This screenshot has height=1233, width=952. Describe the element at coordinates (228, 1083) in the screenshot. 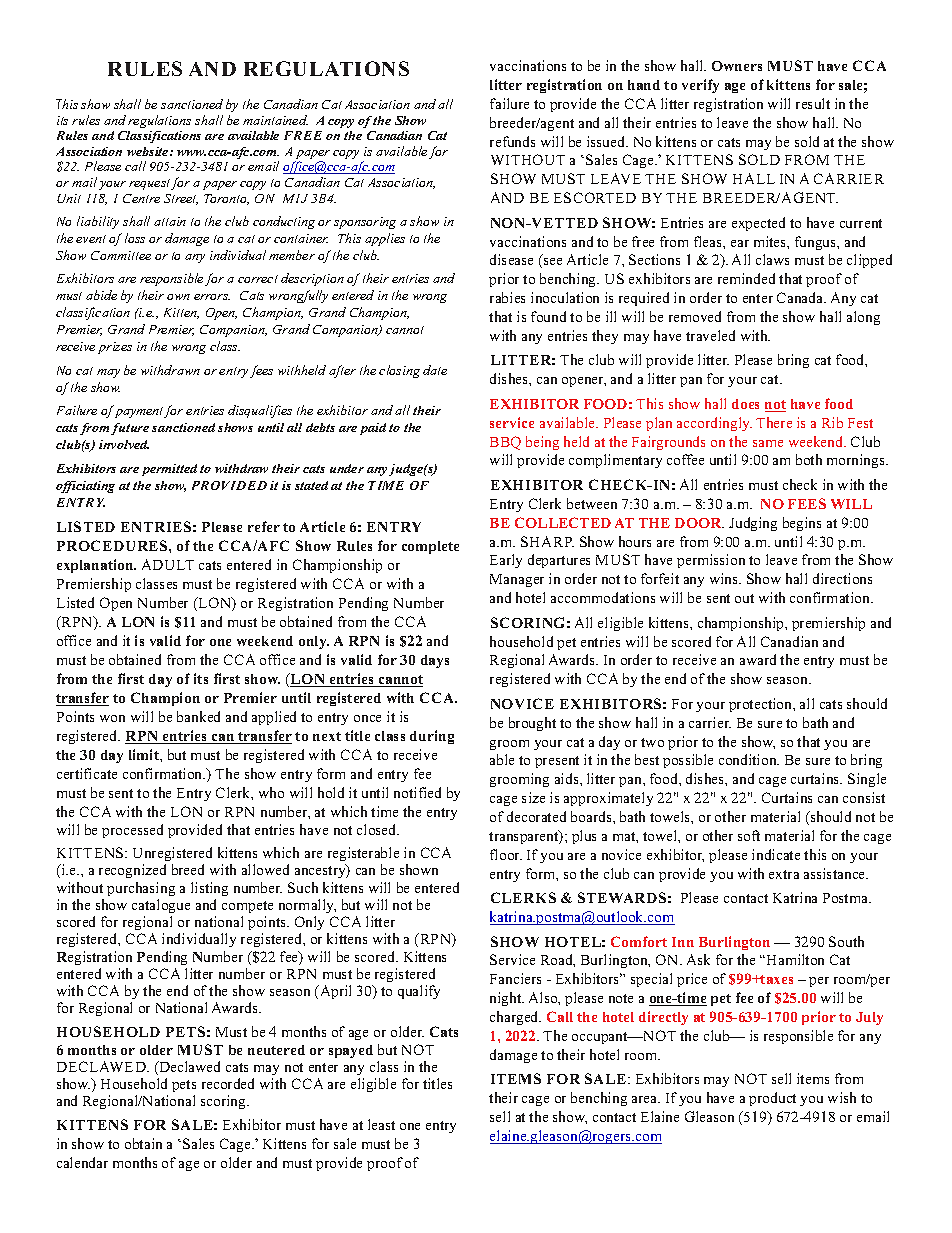

I see `recorded` at that location.
